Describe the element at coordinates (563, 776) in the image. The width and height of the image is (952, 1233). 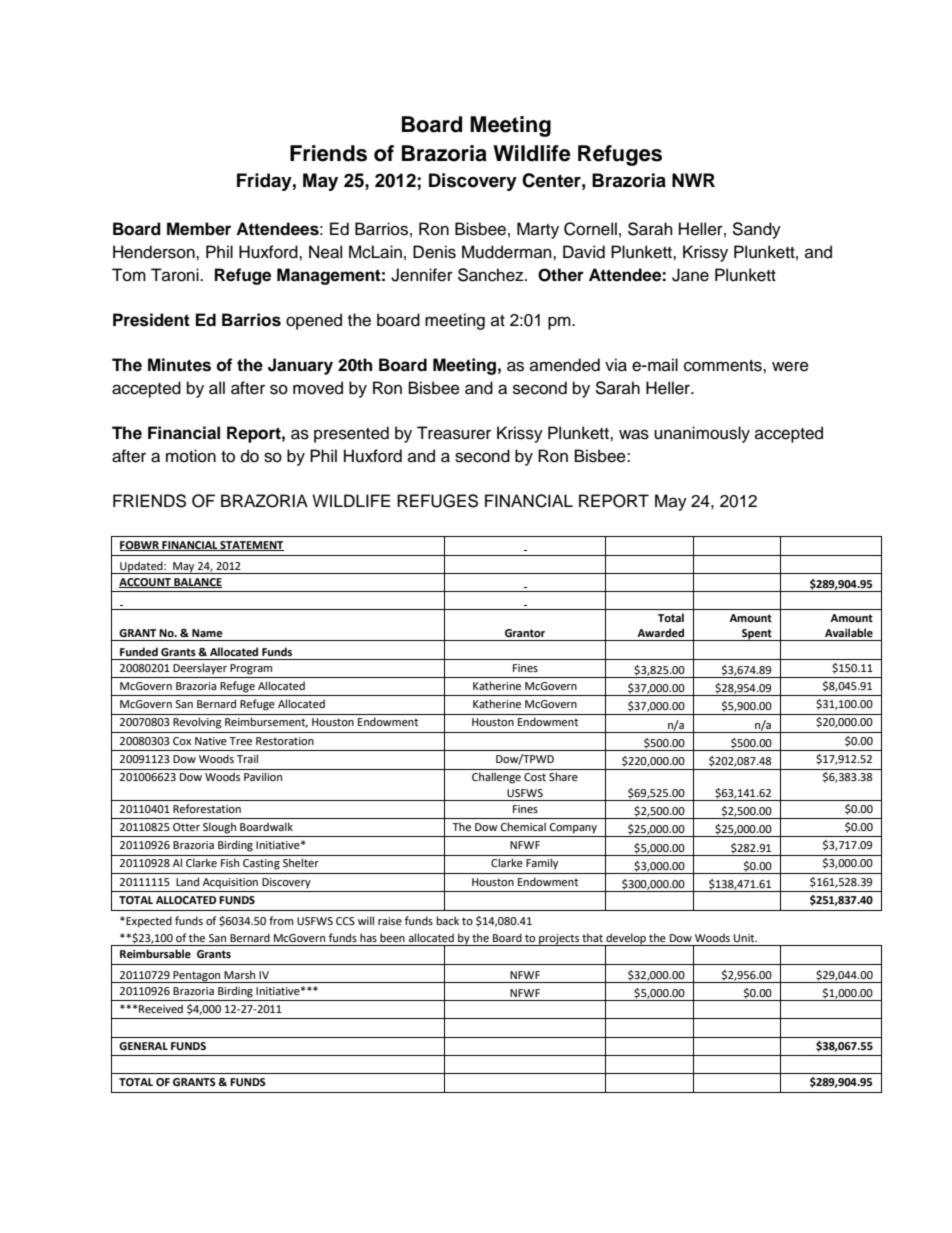
I see `Share` at that location.
